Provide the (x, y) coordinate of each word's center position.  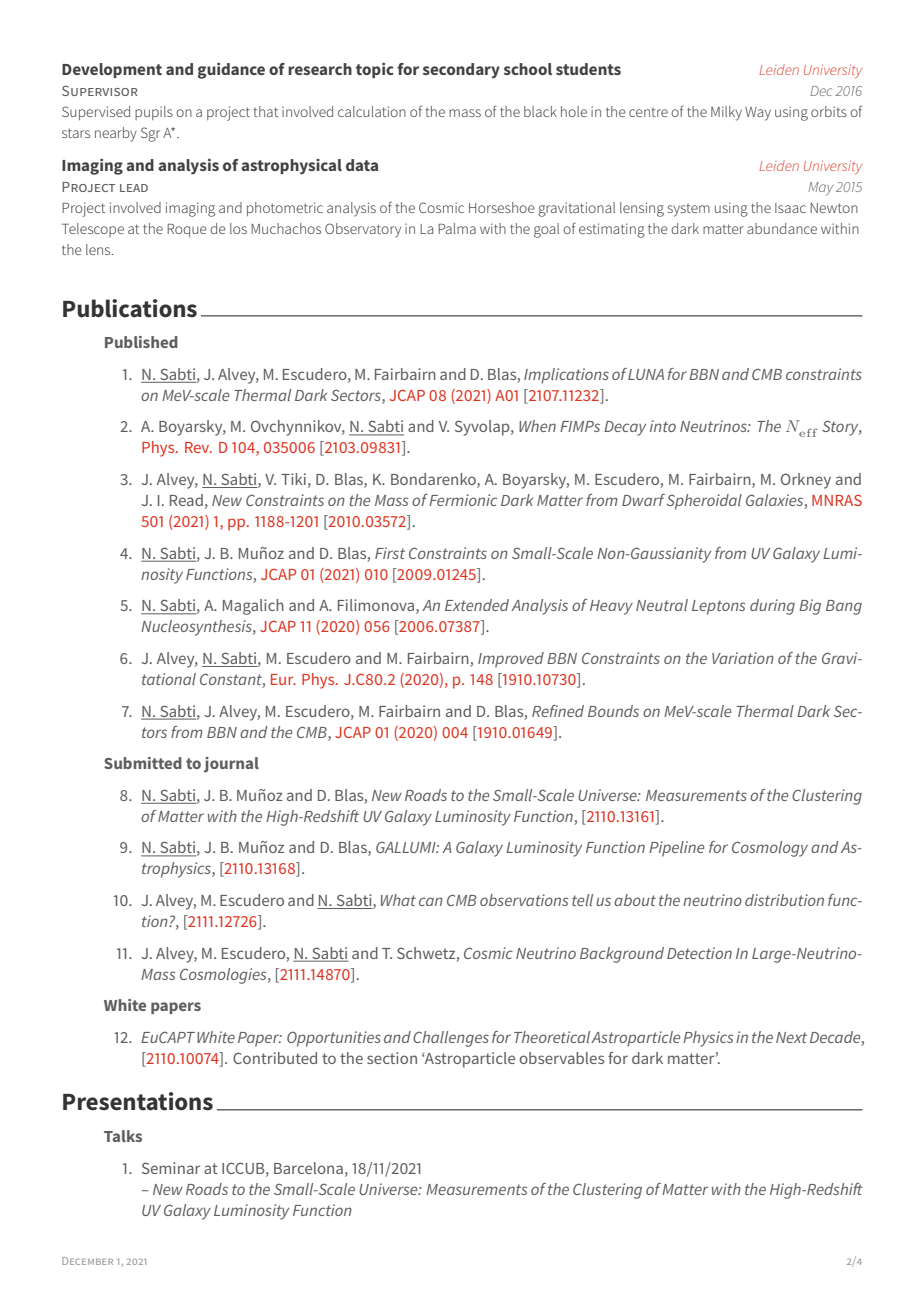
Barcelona (308, 1168)
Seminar (171, 1168)
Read (186, 500)
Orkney (806, 481)
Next (791, 1037)
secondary (461, 71)
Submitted (143, 763)
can (431, 901)
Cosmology (770, 849)
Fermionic (463, 500)
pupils (154, 113)
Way (758, 114)
